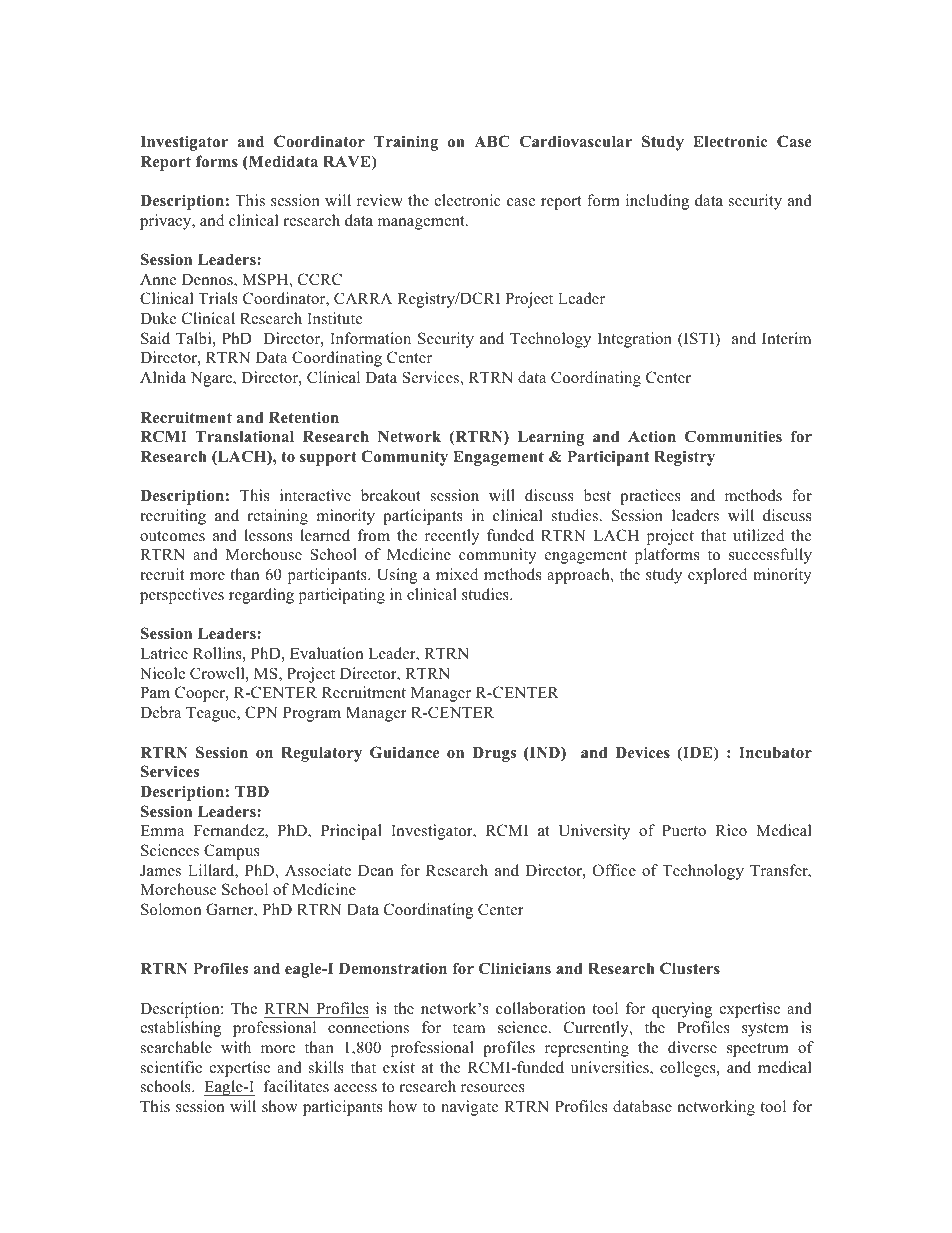 The height and width of the document is (1233, 952). What do you see at coordinates (160, 712) in the document?
I see `Debra` at bounding box center [160, 712].
